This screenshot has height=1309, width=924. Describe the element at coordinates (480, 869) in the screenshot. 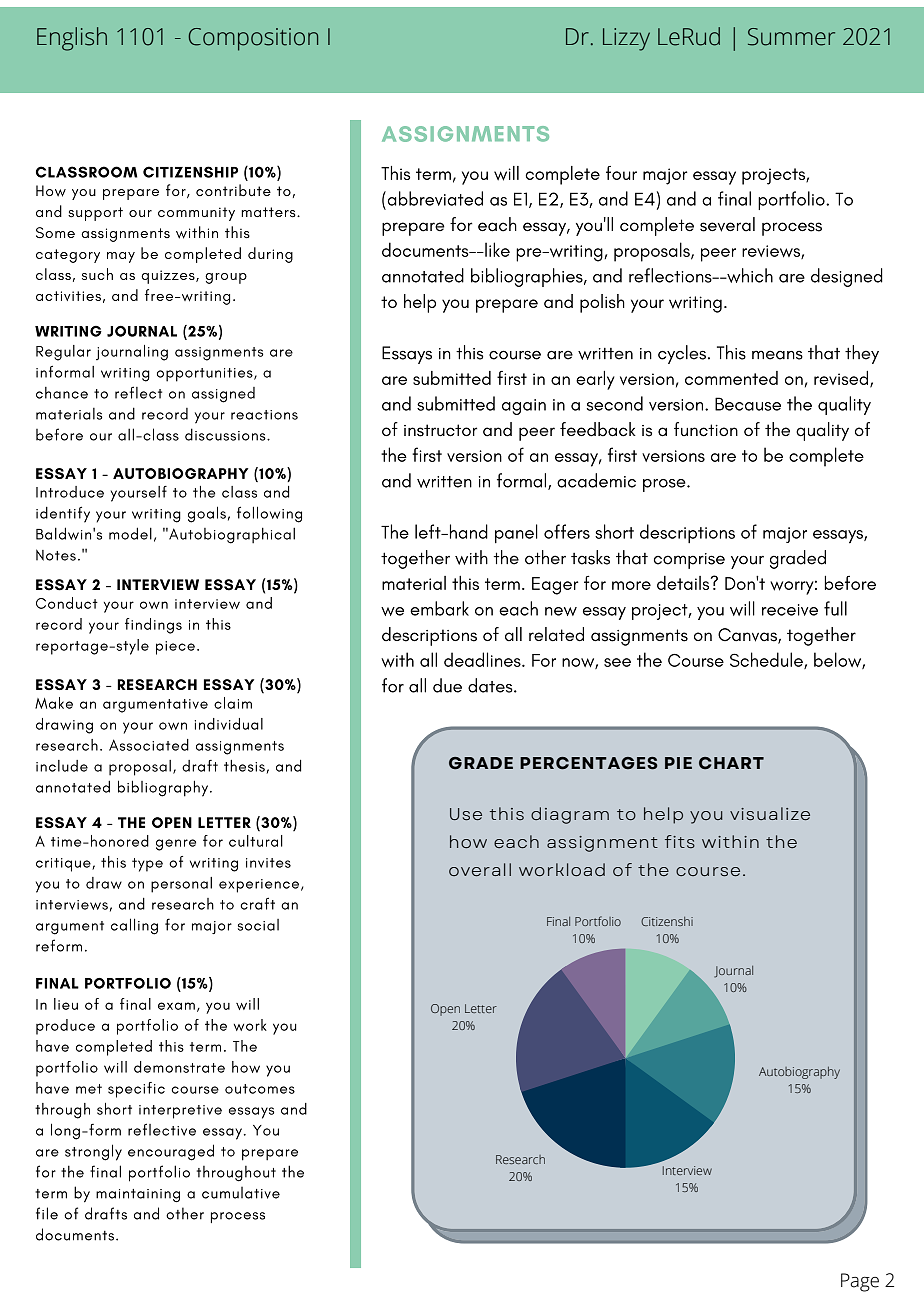

I see `overall` at that location.
